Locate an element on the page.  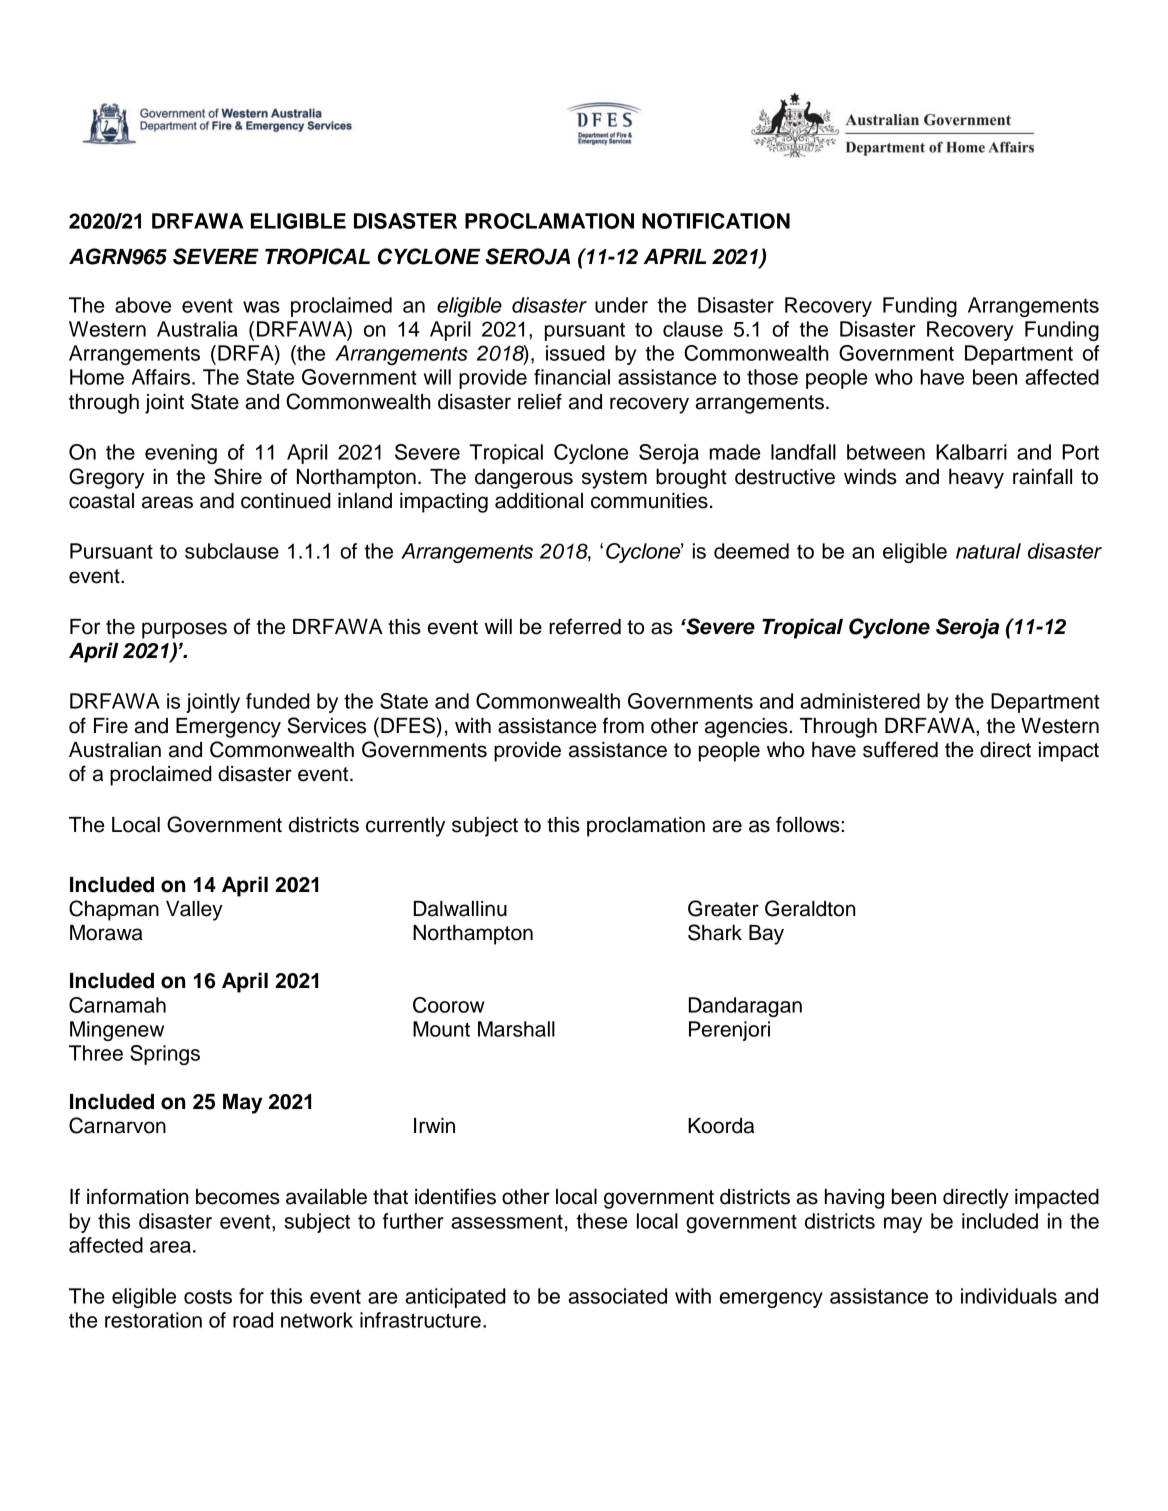
was is located at coordinates (261, 307).
